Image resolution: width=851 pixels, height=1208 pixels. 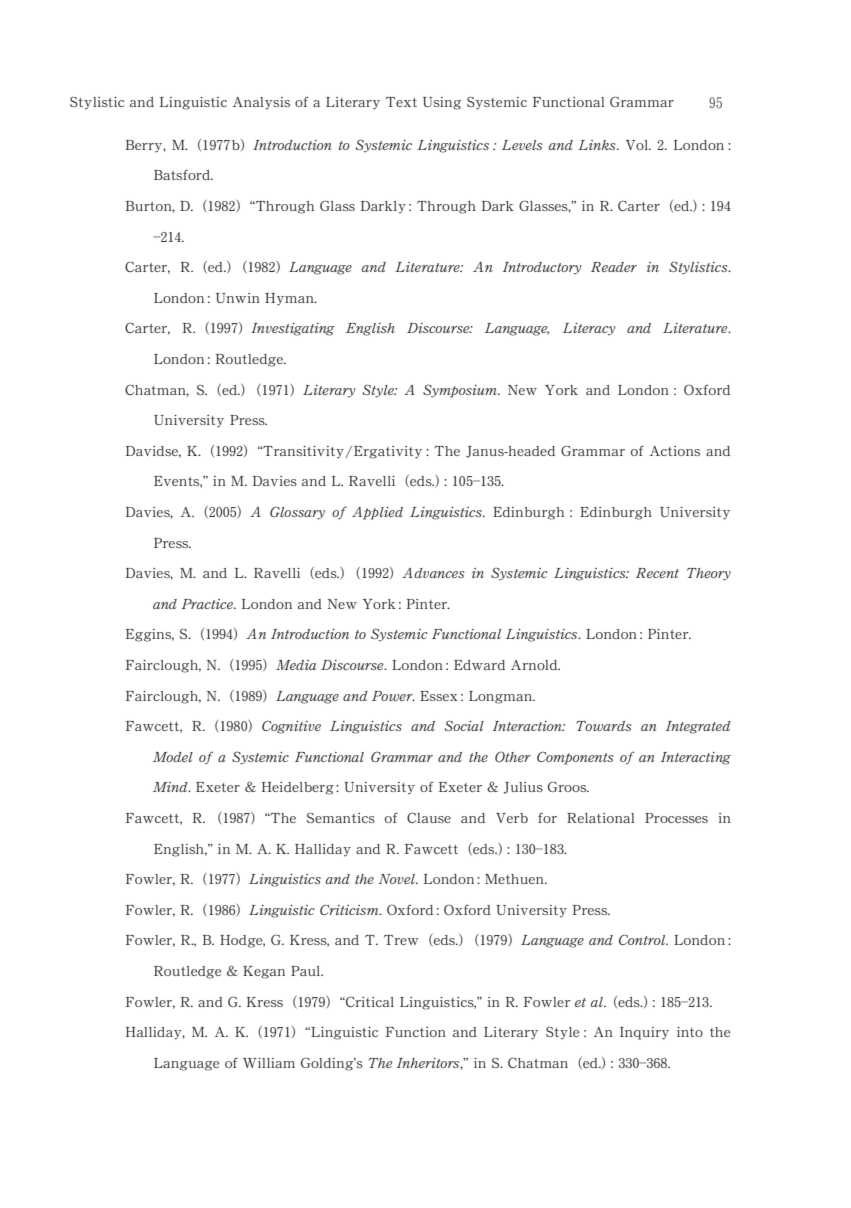 I want to click on Symposium, so click(x=461, y=391).
